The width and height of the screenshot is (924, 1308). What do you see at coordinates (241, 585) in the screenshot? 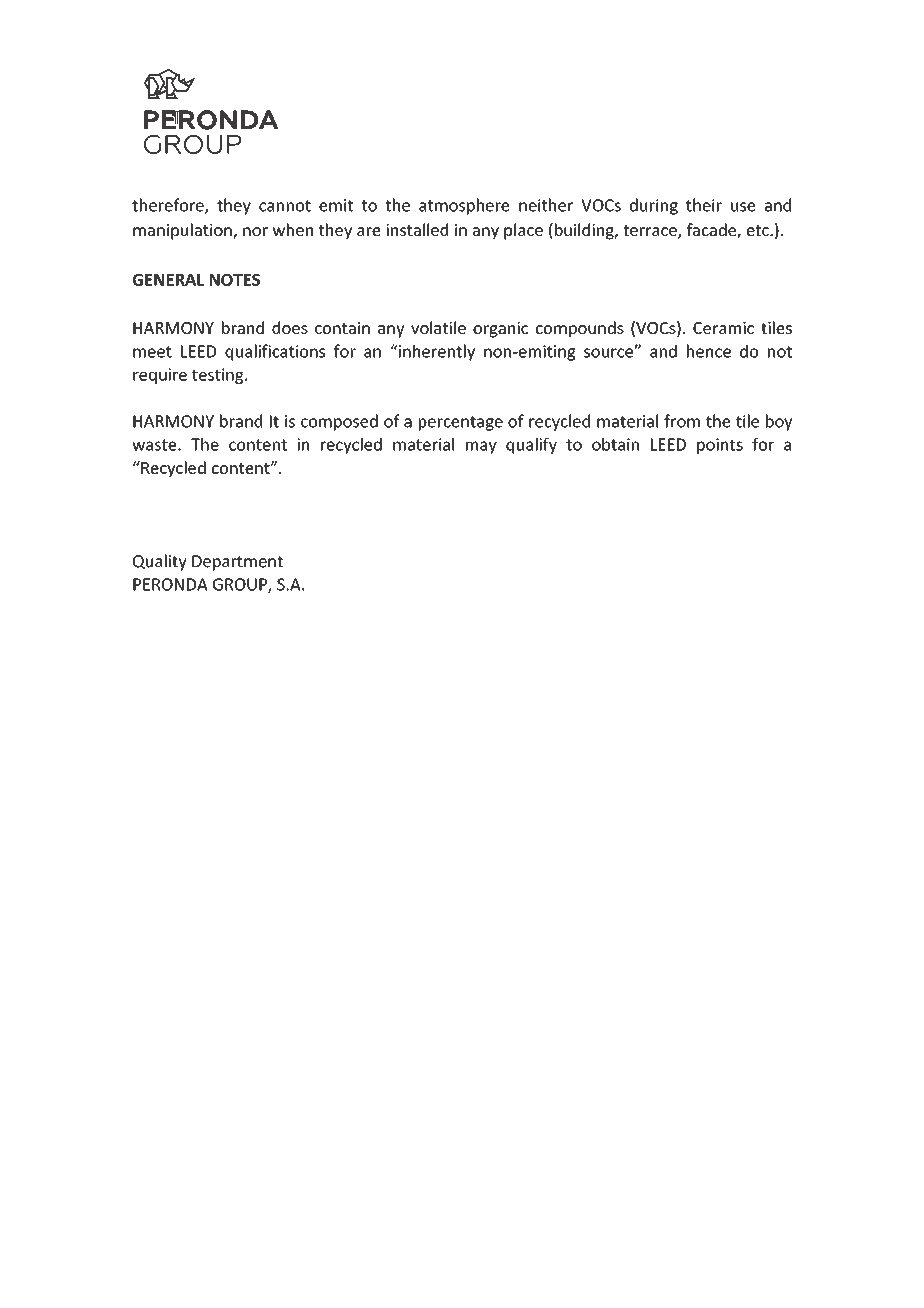
I see `GROUP` at bounding box center [241, 585].
